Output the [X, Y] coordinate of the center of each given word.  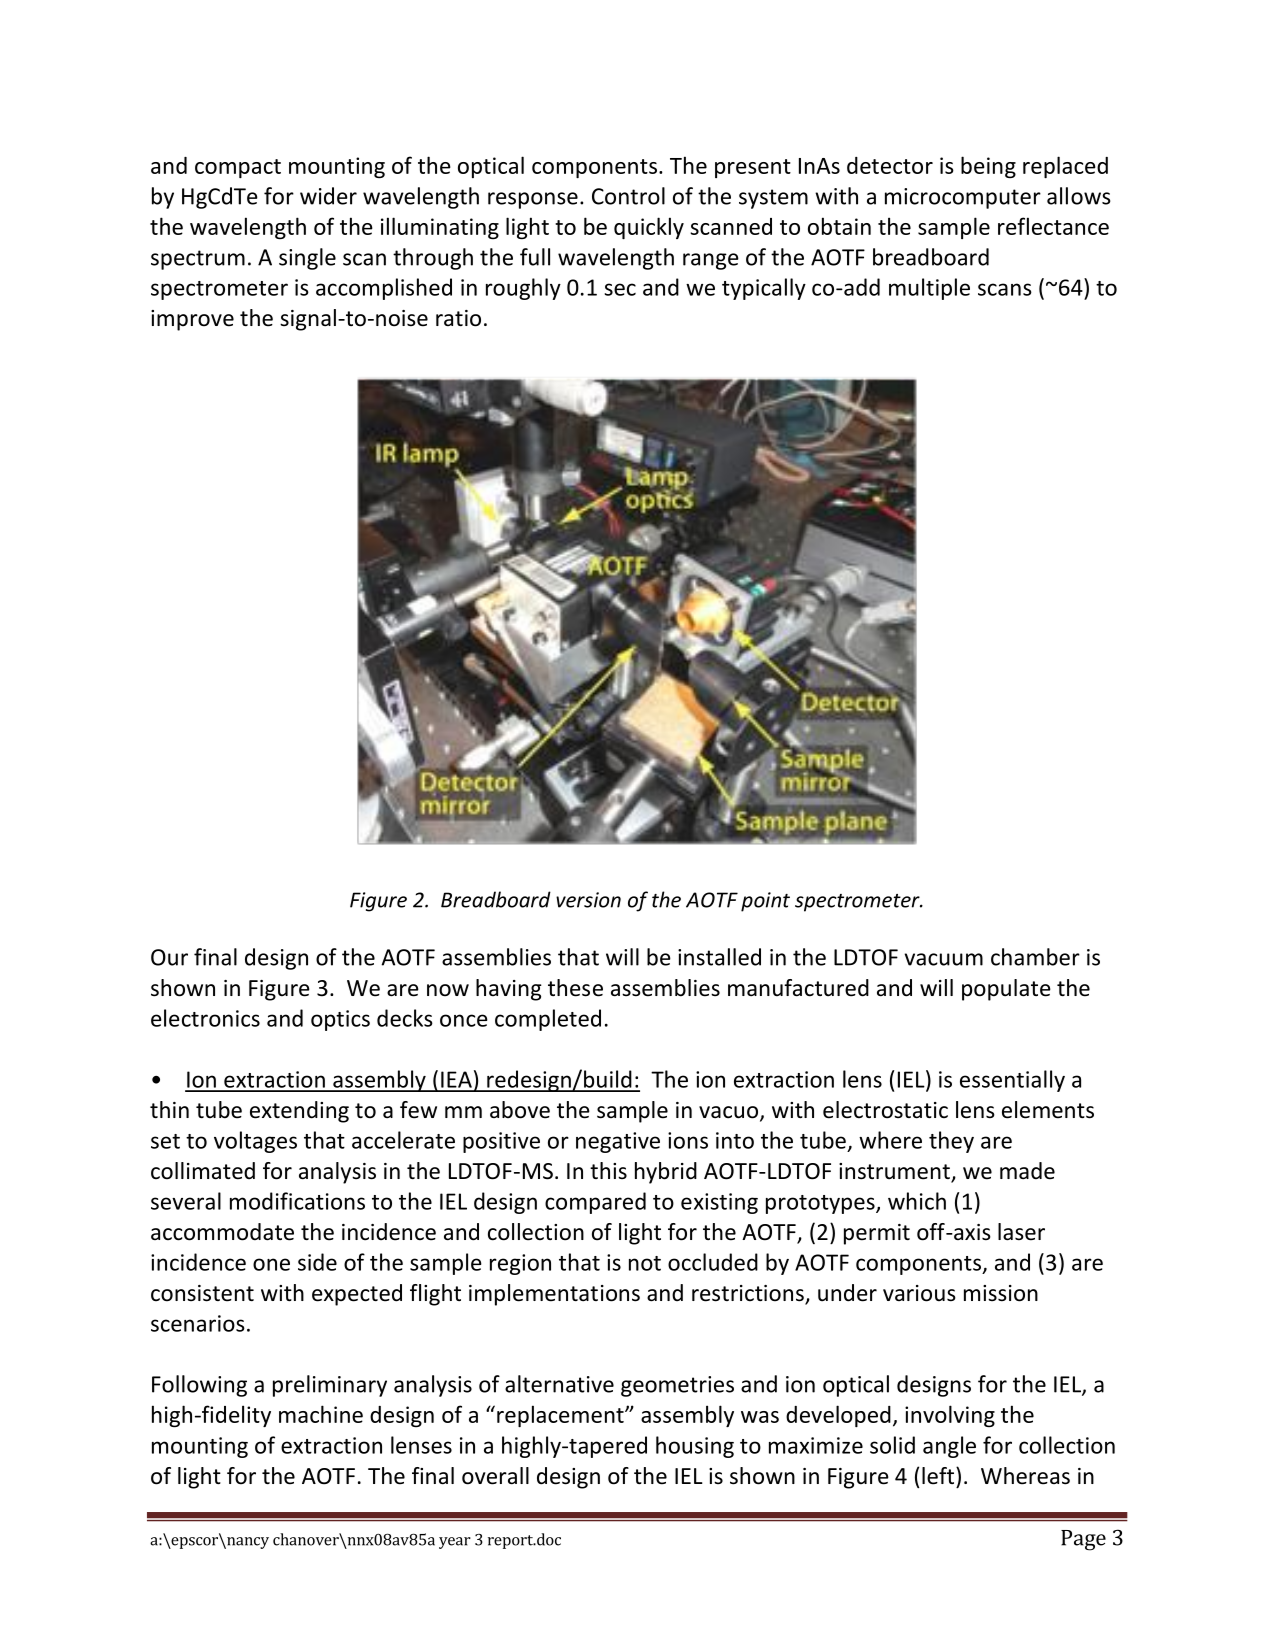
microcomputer [963, 198]
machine [321, 1414]
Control [628, 196]
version [588, 900]
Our [169, 957]
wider [328, 196]
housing [695, 1447]
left [939, 1476]
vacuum [943, 959]
